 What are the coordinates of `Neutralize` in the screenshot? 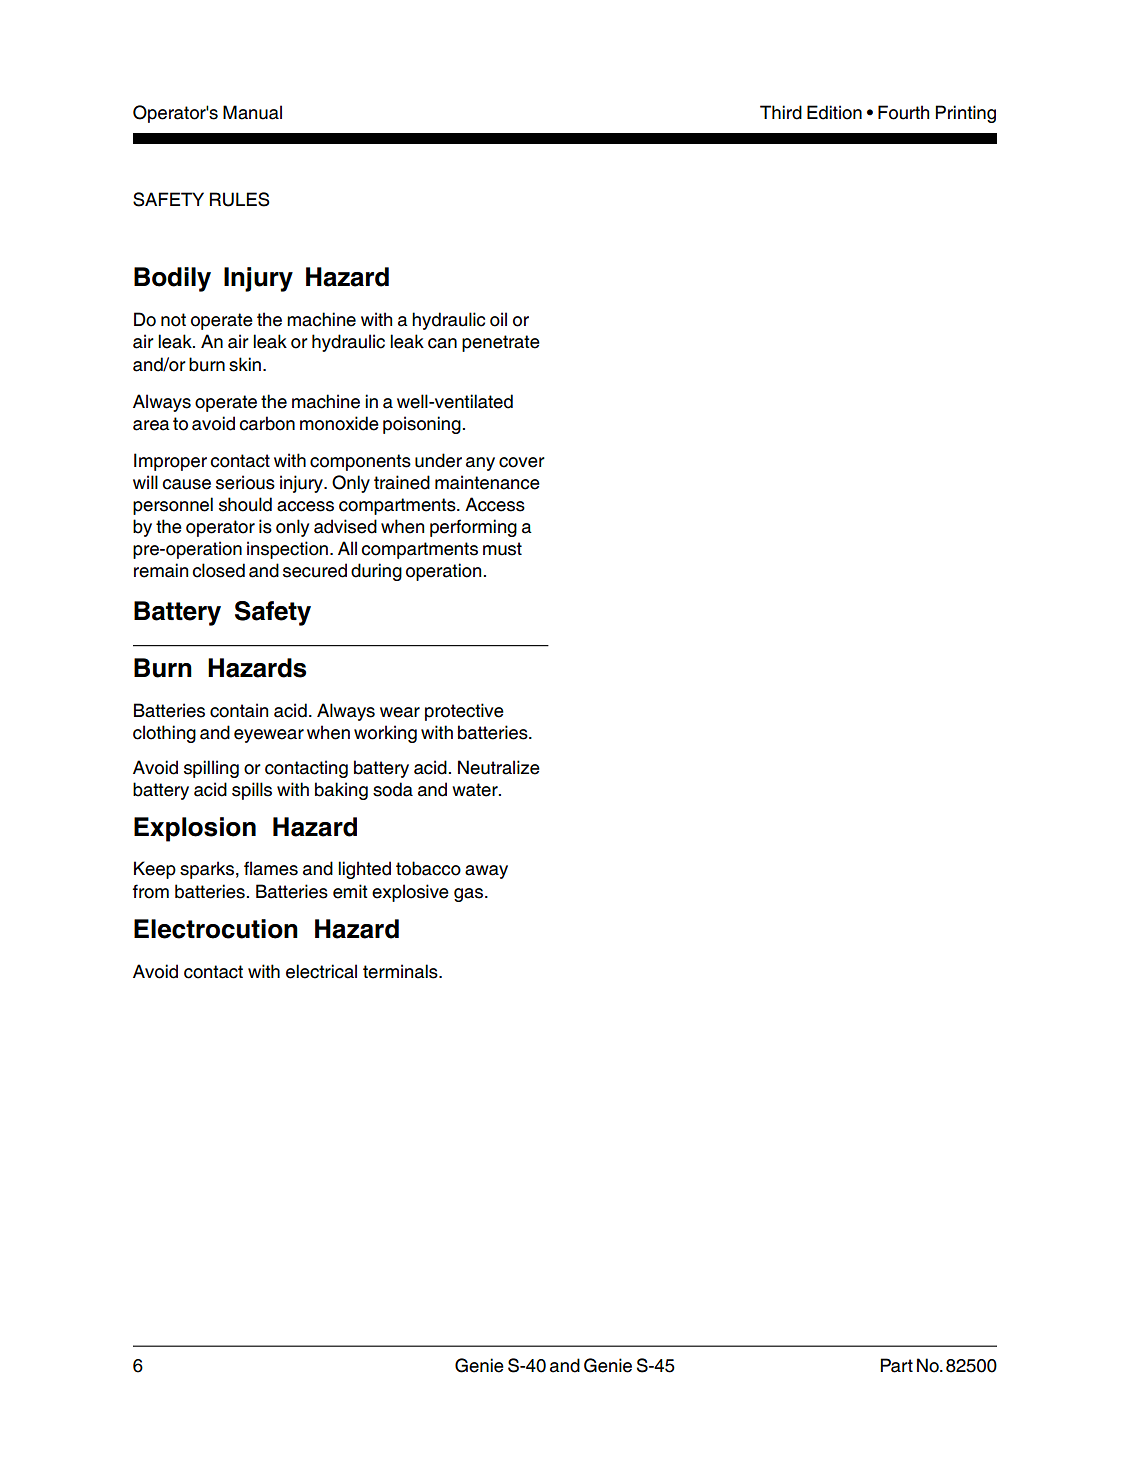 It's located at (499, 767).
